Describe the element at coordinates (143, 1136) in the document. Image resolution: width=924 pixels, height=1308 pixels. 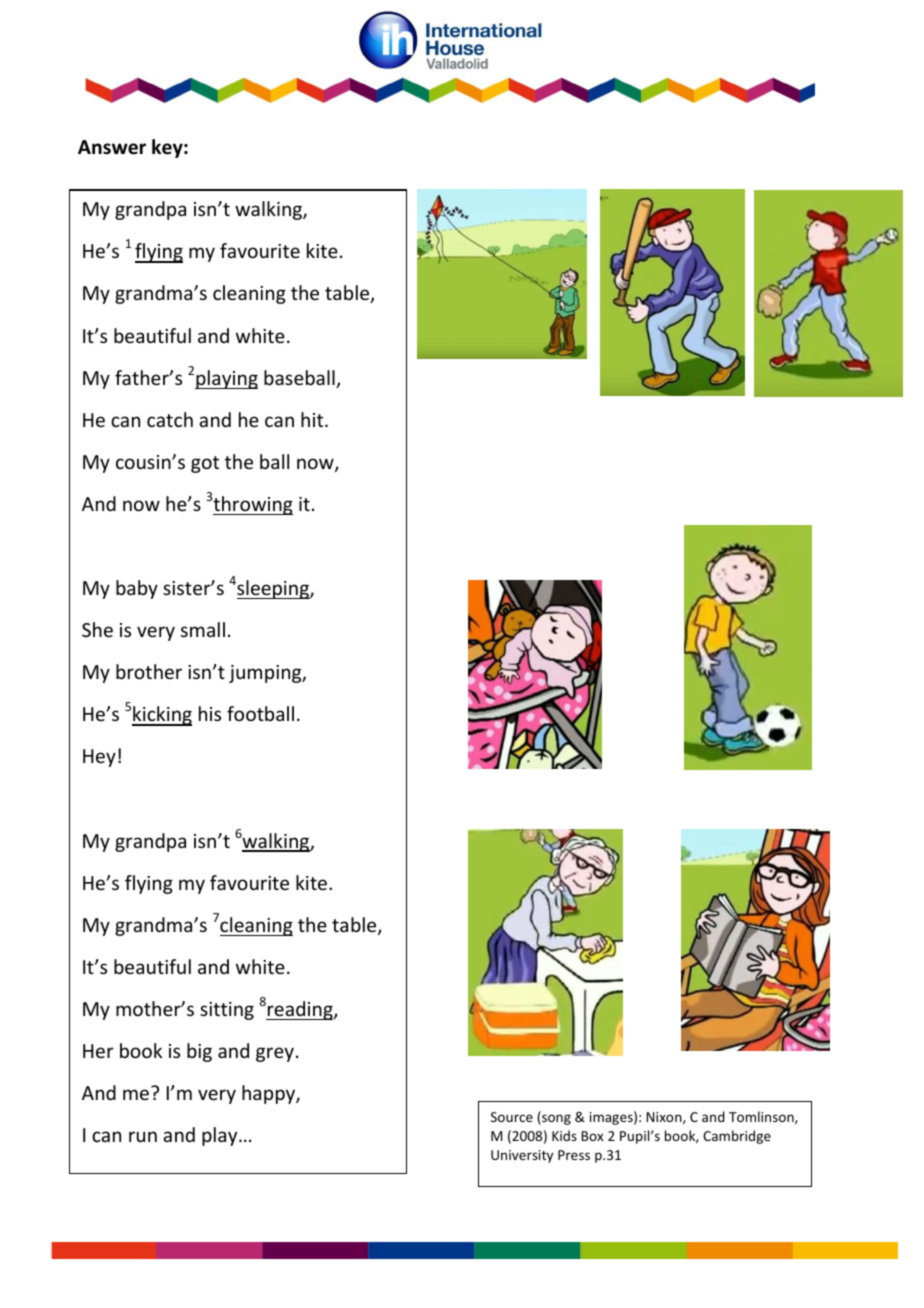
I see `run` at that location.
